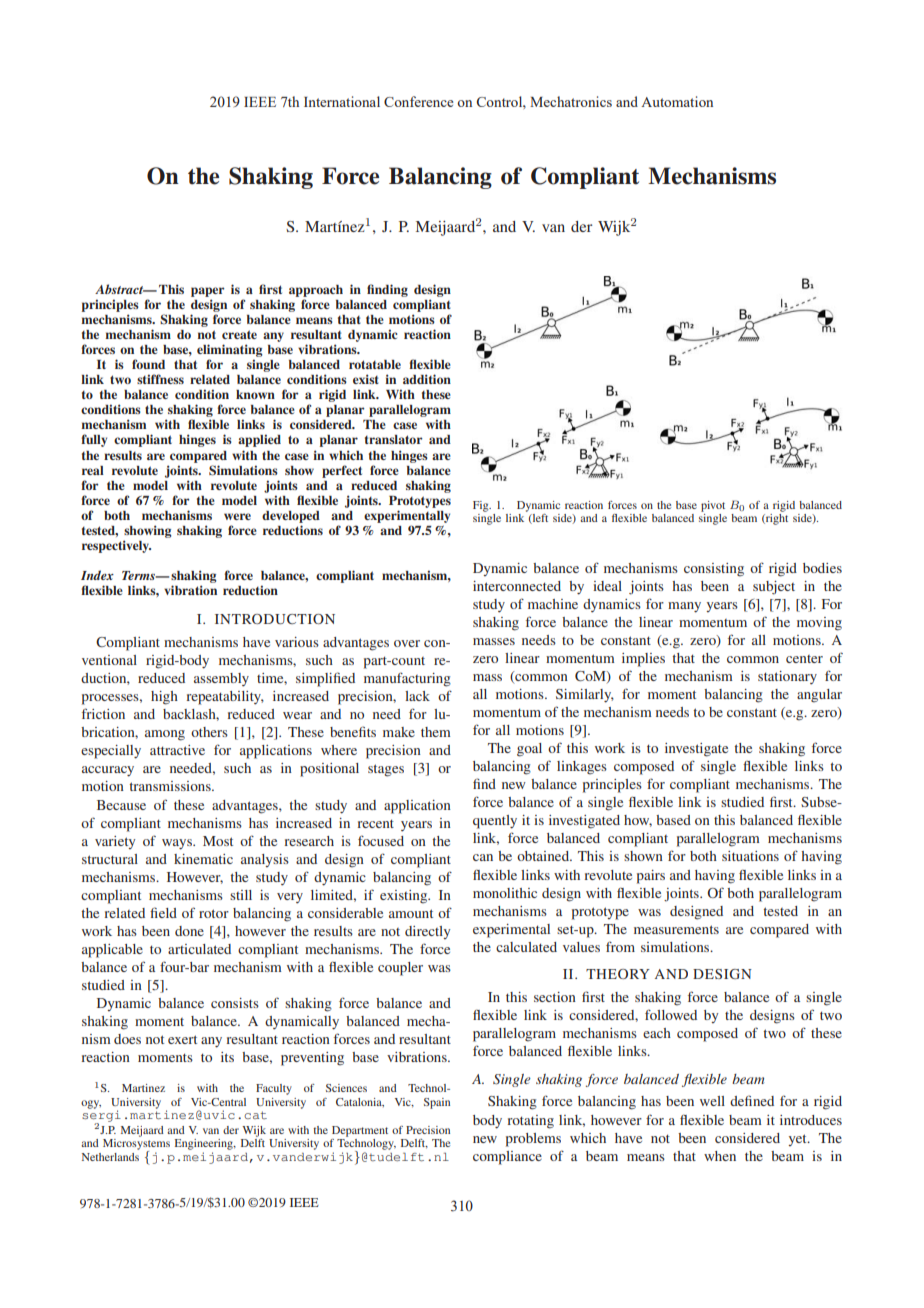  I want to click on Conference, so click(418, 101).
